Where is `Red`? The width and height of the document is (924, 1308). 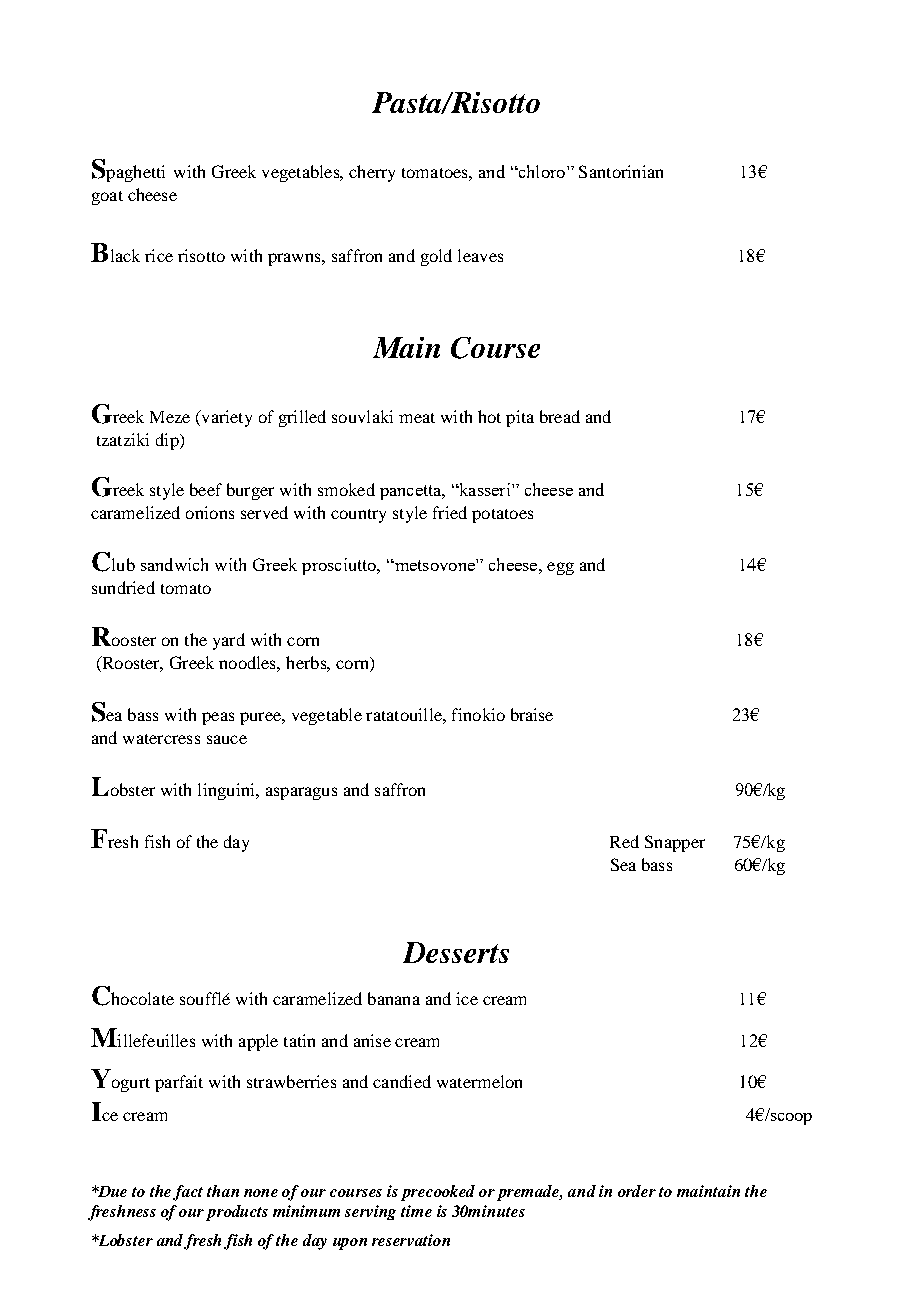 Red is located at coordinates (624, 841).
